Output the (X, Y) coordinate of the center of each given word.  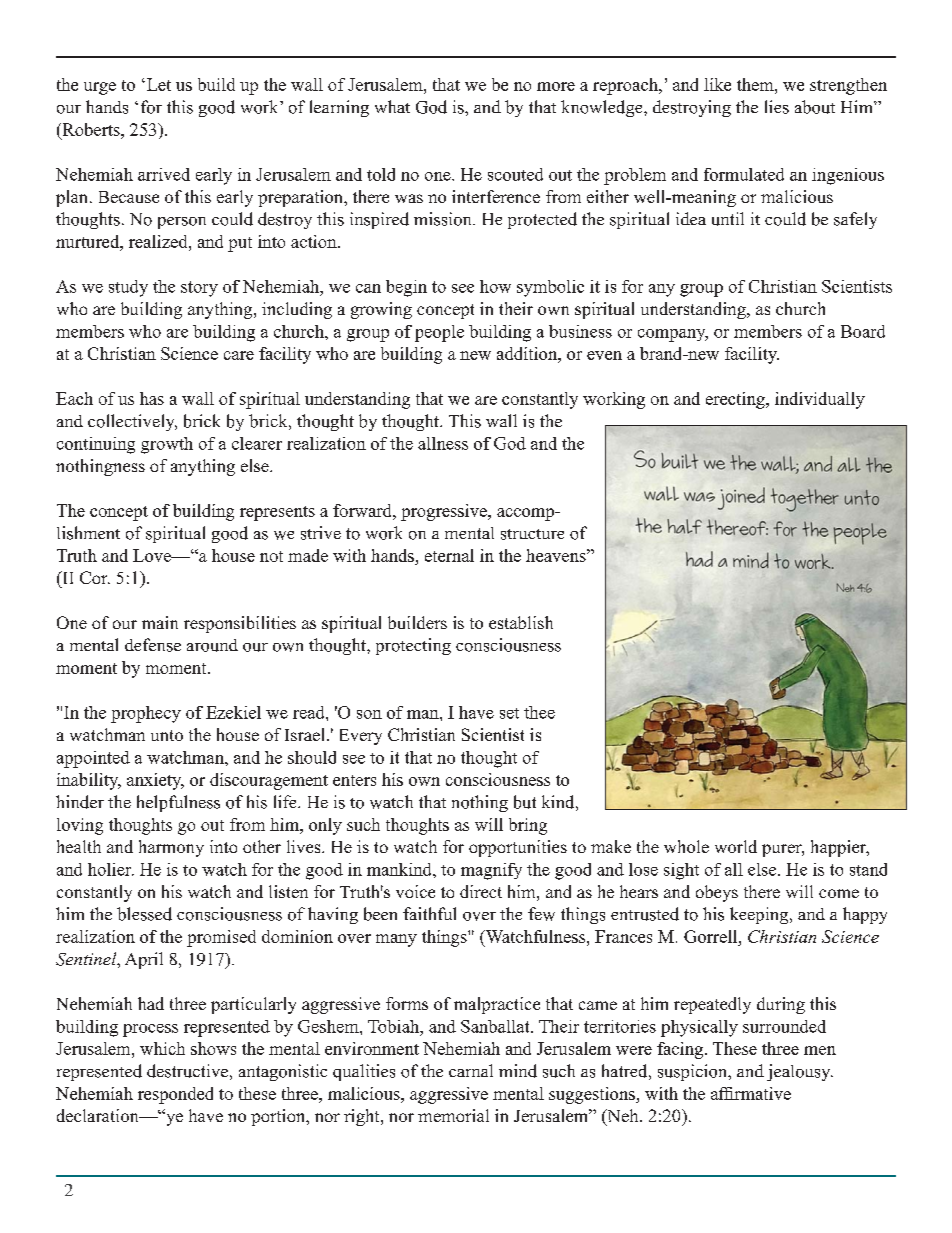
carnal (471, 1070)
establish (521, 622)
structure (532, 534)
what (392, 106)
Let (157, 84)
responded (175, 1095)
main (160, 622)
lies (777, 107)
